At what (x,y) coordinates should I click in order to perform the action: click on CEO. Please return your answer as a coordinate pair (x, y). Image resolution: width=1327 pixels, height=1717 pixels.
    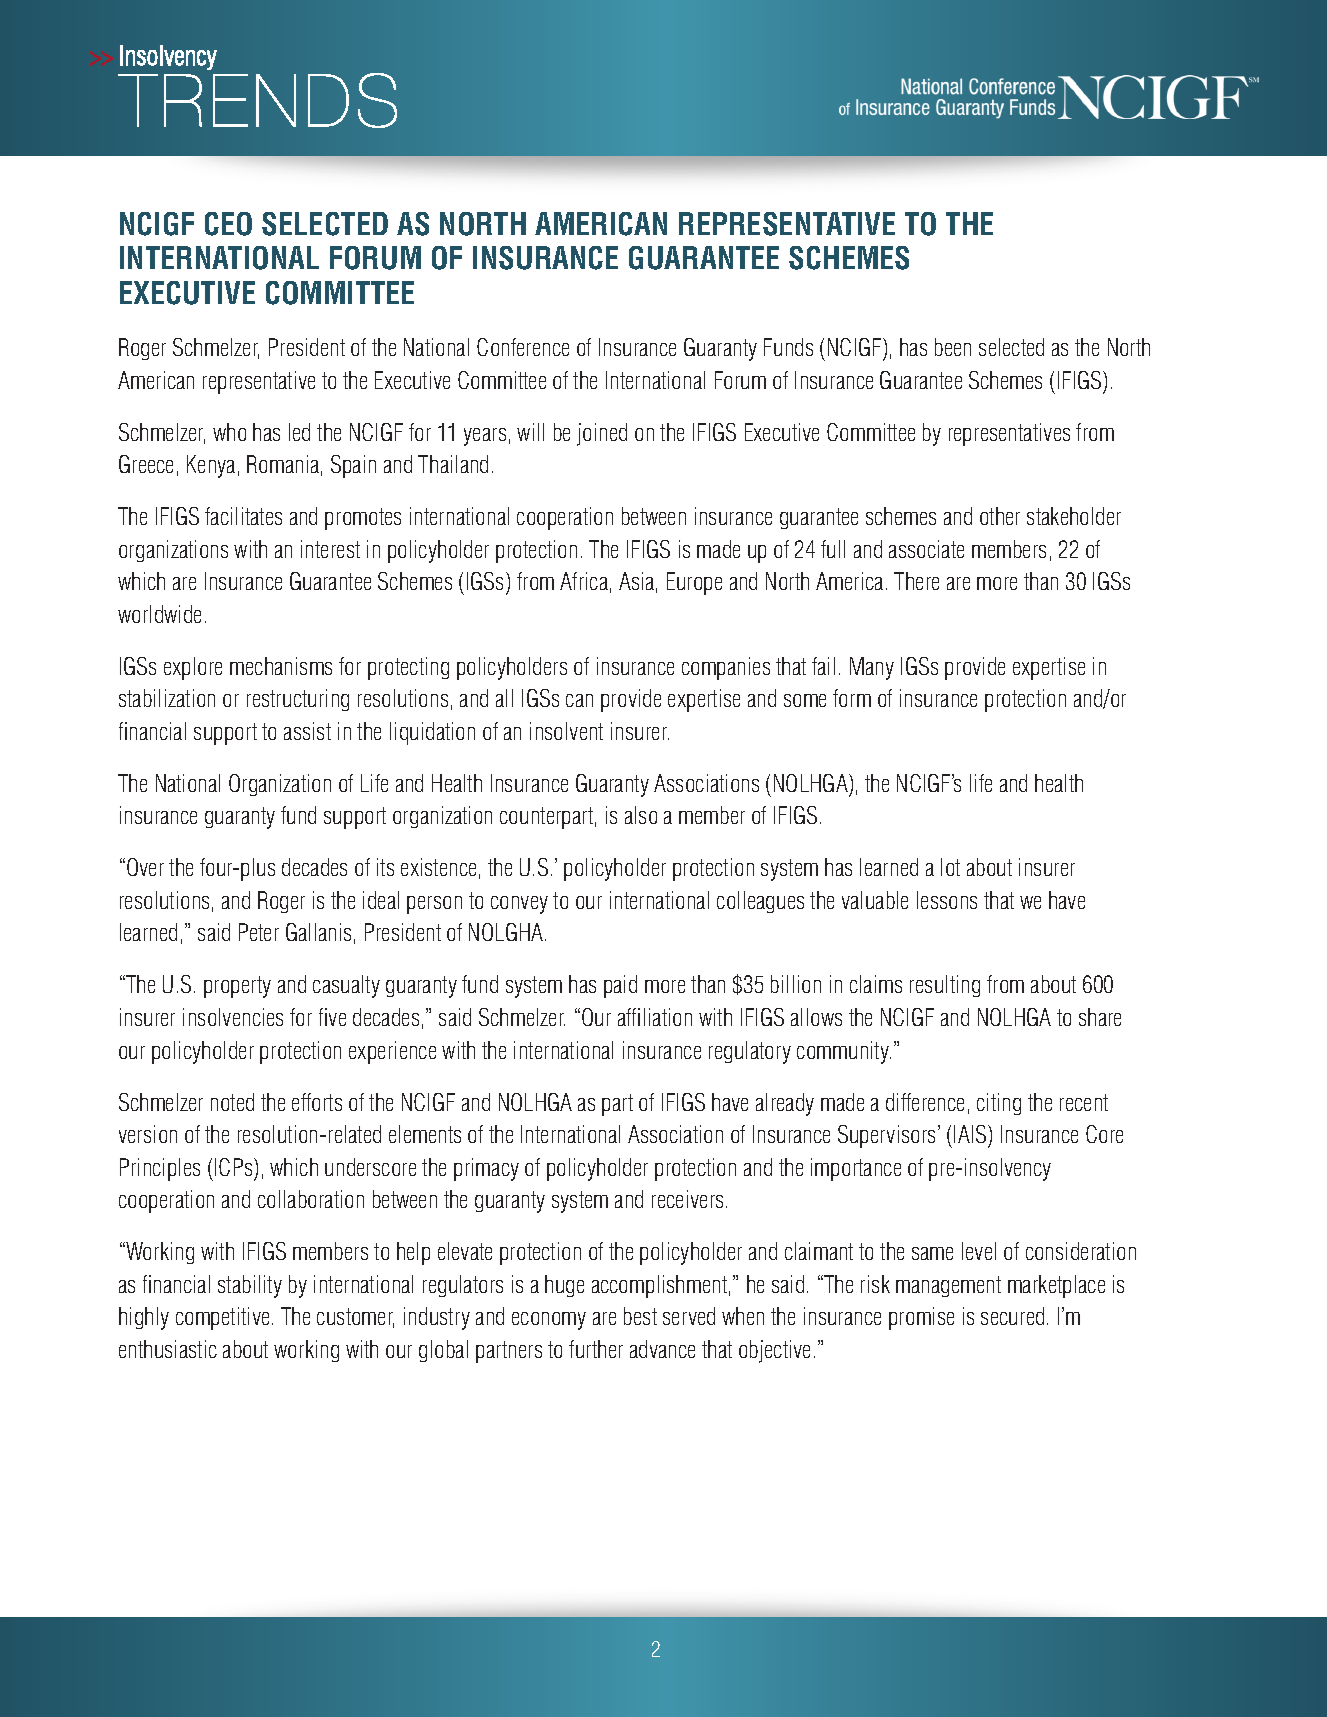
    Looking at the image, I should click on (228, 224).
